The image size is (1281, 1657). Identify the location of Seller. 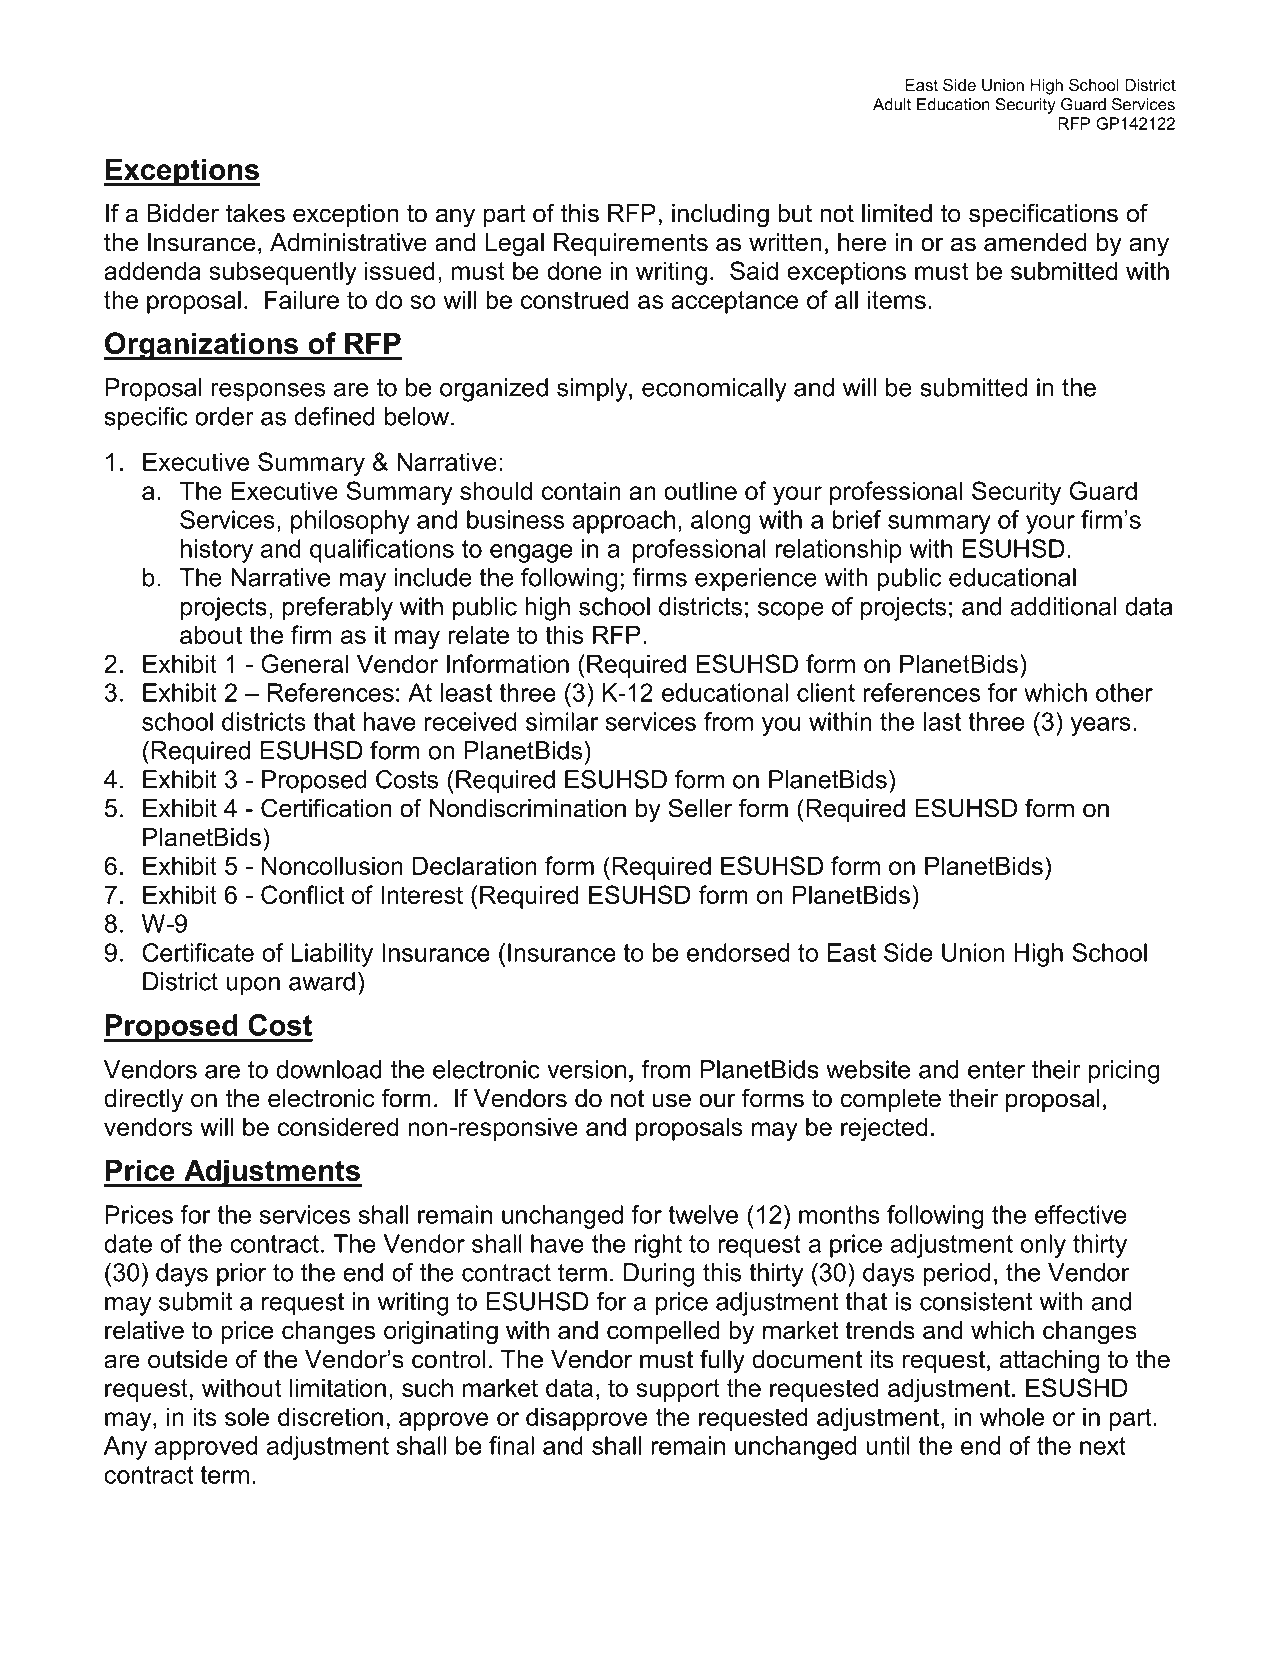
(700, 808).
